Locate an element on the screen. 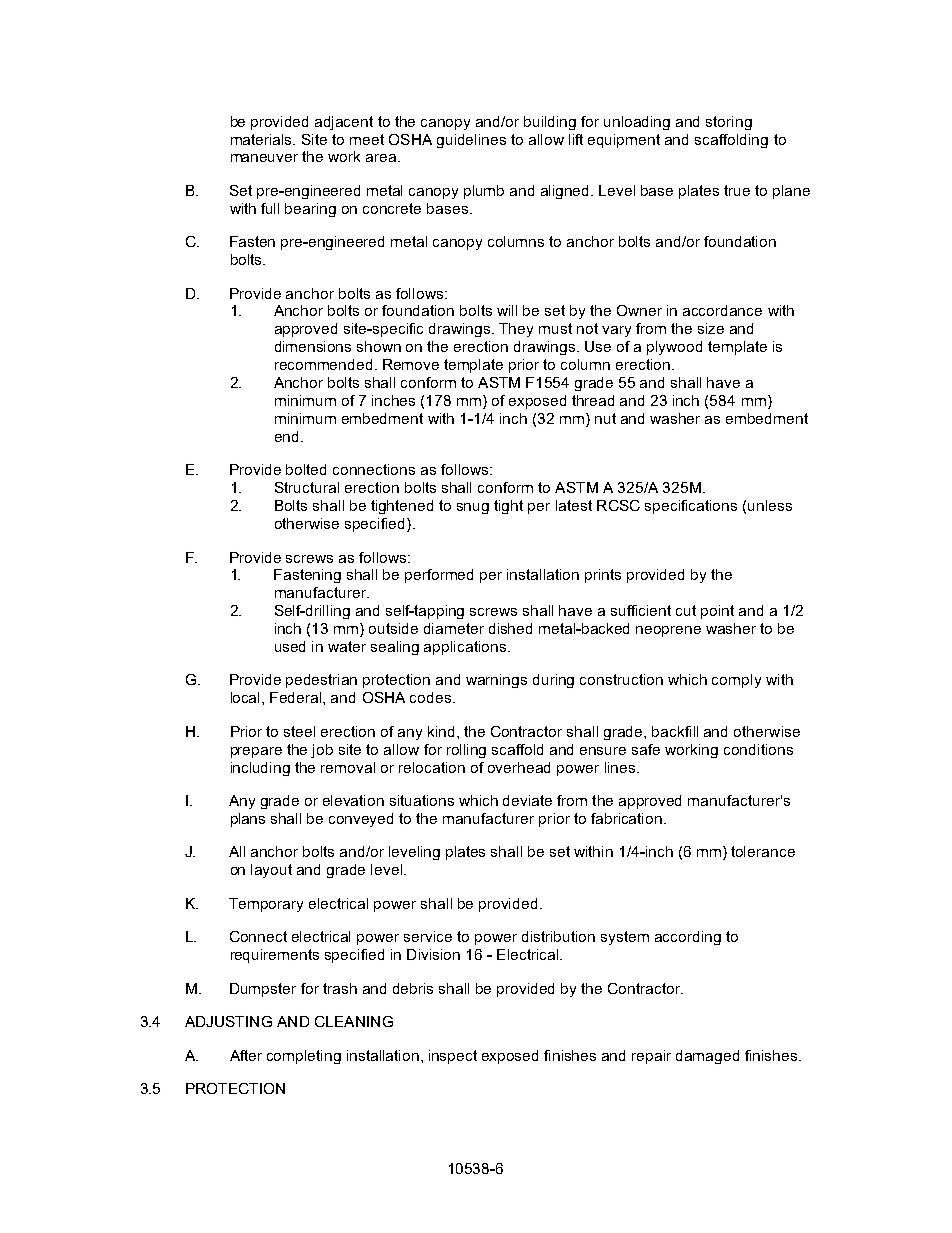 The height and width of the screenshot is (1233, 952). overhead is located at coordinates (519, 767).
